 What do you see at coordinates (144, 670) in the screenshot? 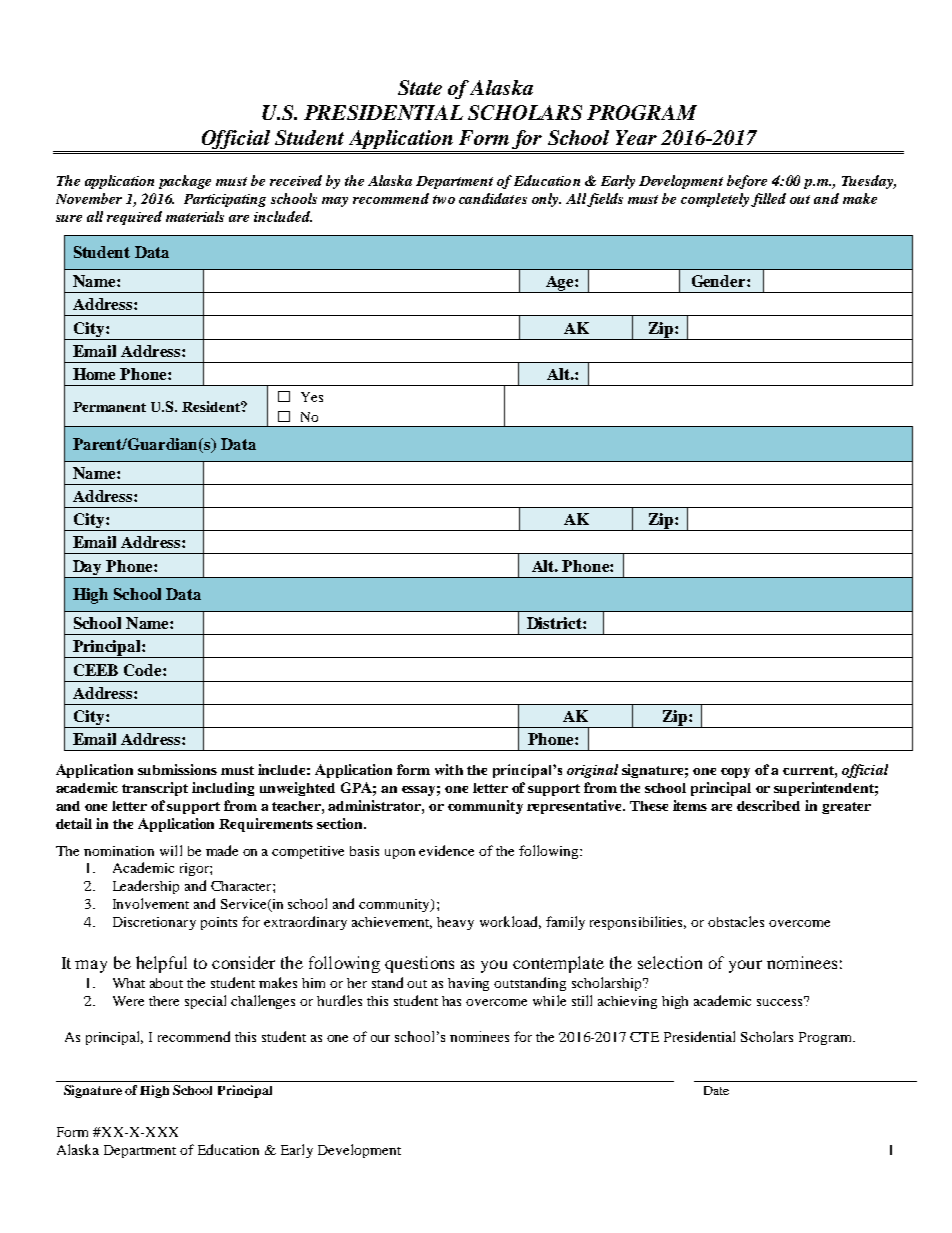
I see `Code` at bounding box center [144, 670].
